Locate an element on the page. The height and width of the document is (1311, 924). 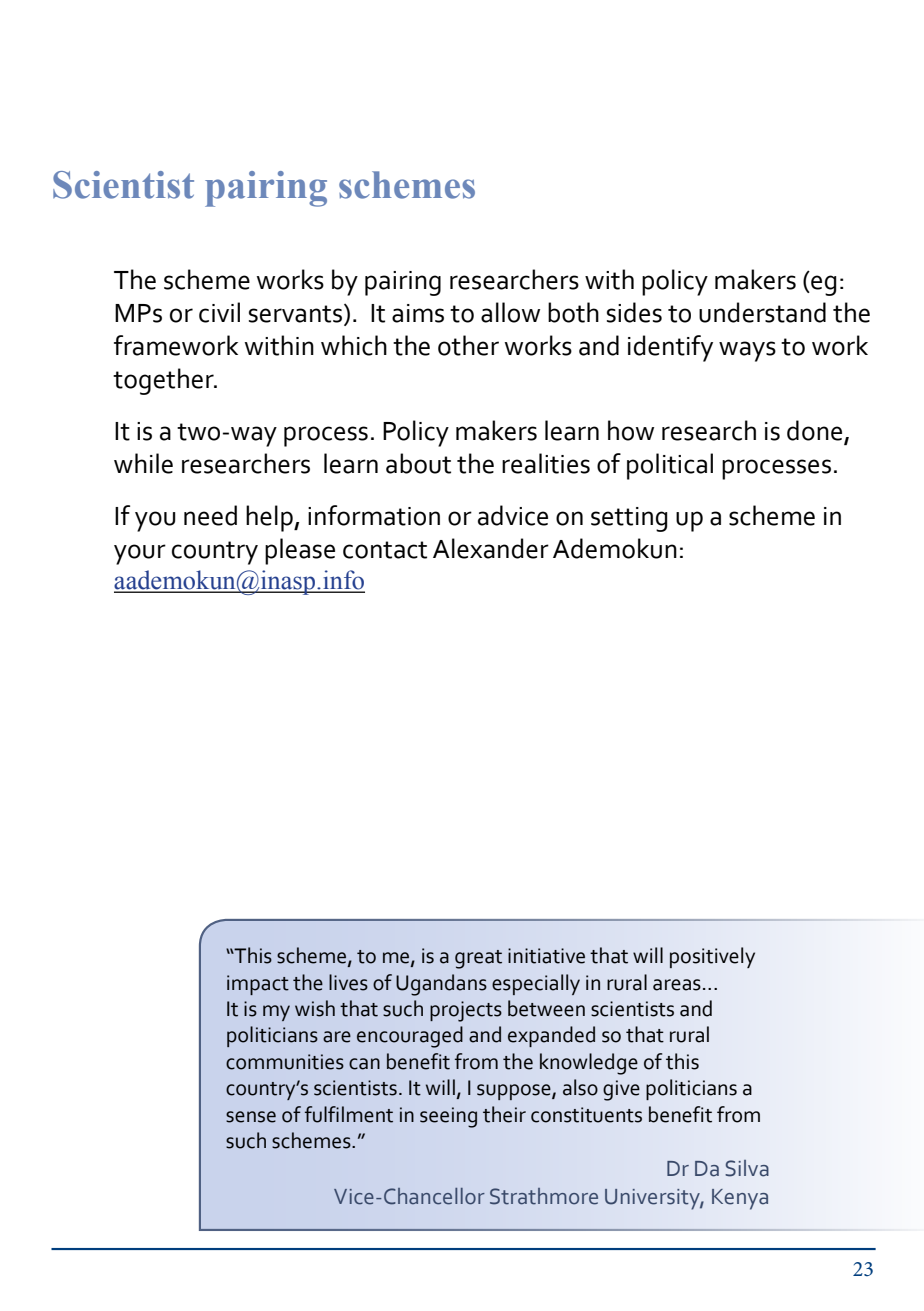
areas is located at coordinates (677, 985).
